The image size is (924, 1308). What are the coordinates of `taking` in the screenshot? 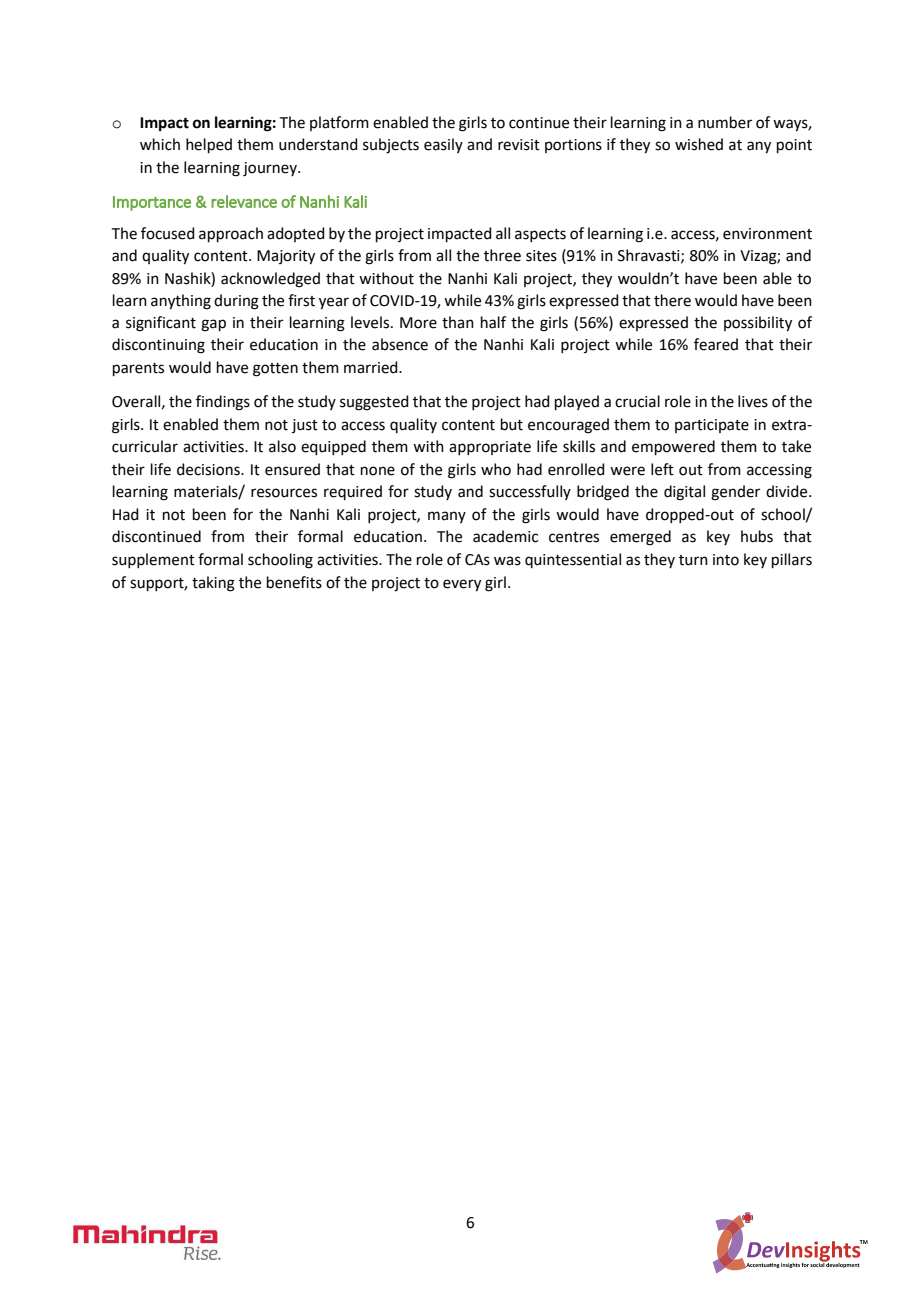 It's located at (213, 584).
